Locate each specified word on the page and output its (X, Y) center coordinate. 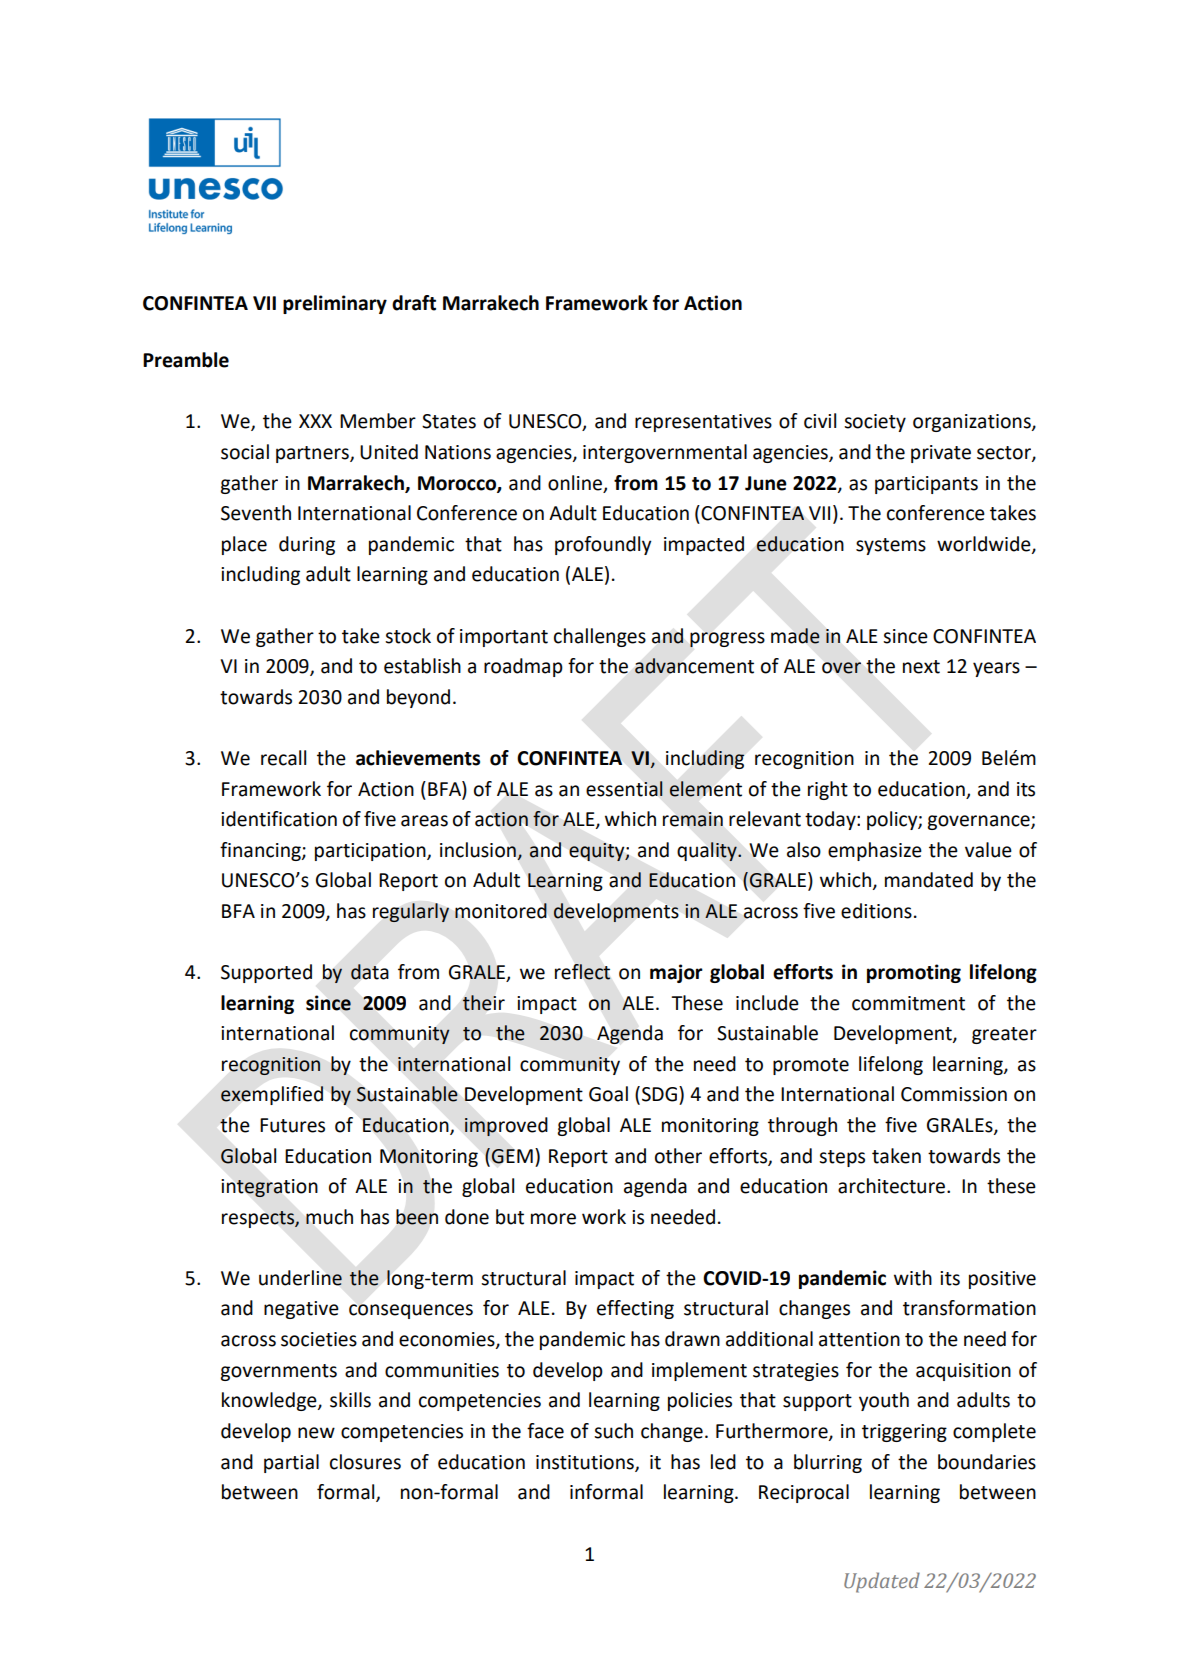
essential (624, 789)
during (307, 545)
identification (279, 819)
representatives (703, 423)
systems (891, 546)
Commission (954, 1094)
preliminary (335, 304)
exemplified (272, 1095)
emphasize (875, 851)
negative (301, 1310)
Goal (608, 1094)
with (913, 1278)
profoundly (603, 545)
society (875, 423)
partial (291, 1463)
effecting (635, 1309)
